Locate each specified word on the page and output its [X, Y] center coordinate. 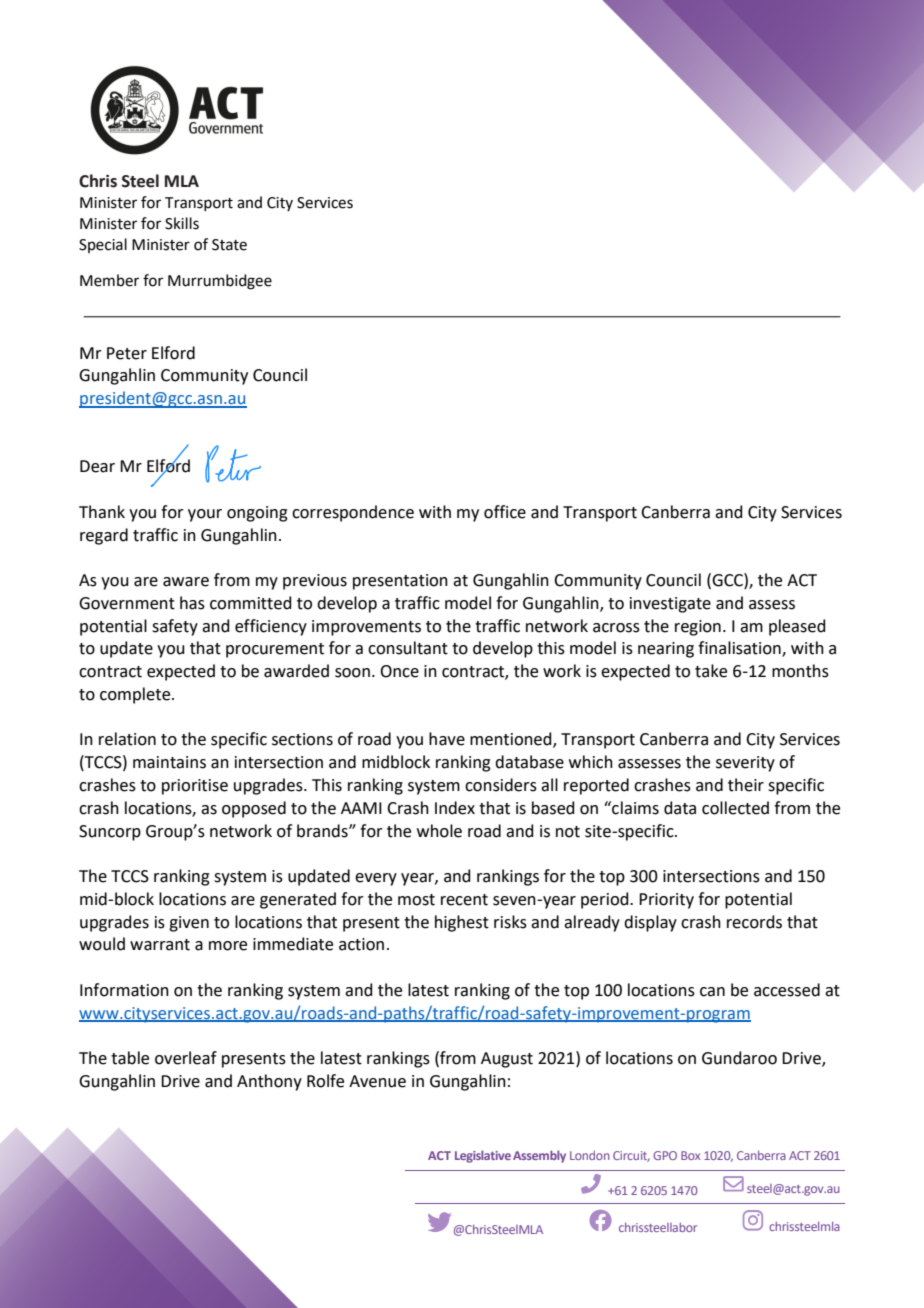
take [711, 671]
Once [399, 671]
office [505, 512]
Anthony [269, 1082]
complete [136, 695]
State [229, 245]
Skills [182, 223]
